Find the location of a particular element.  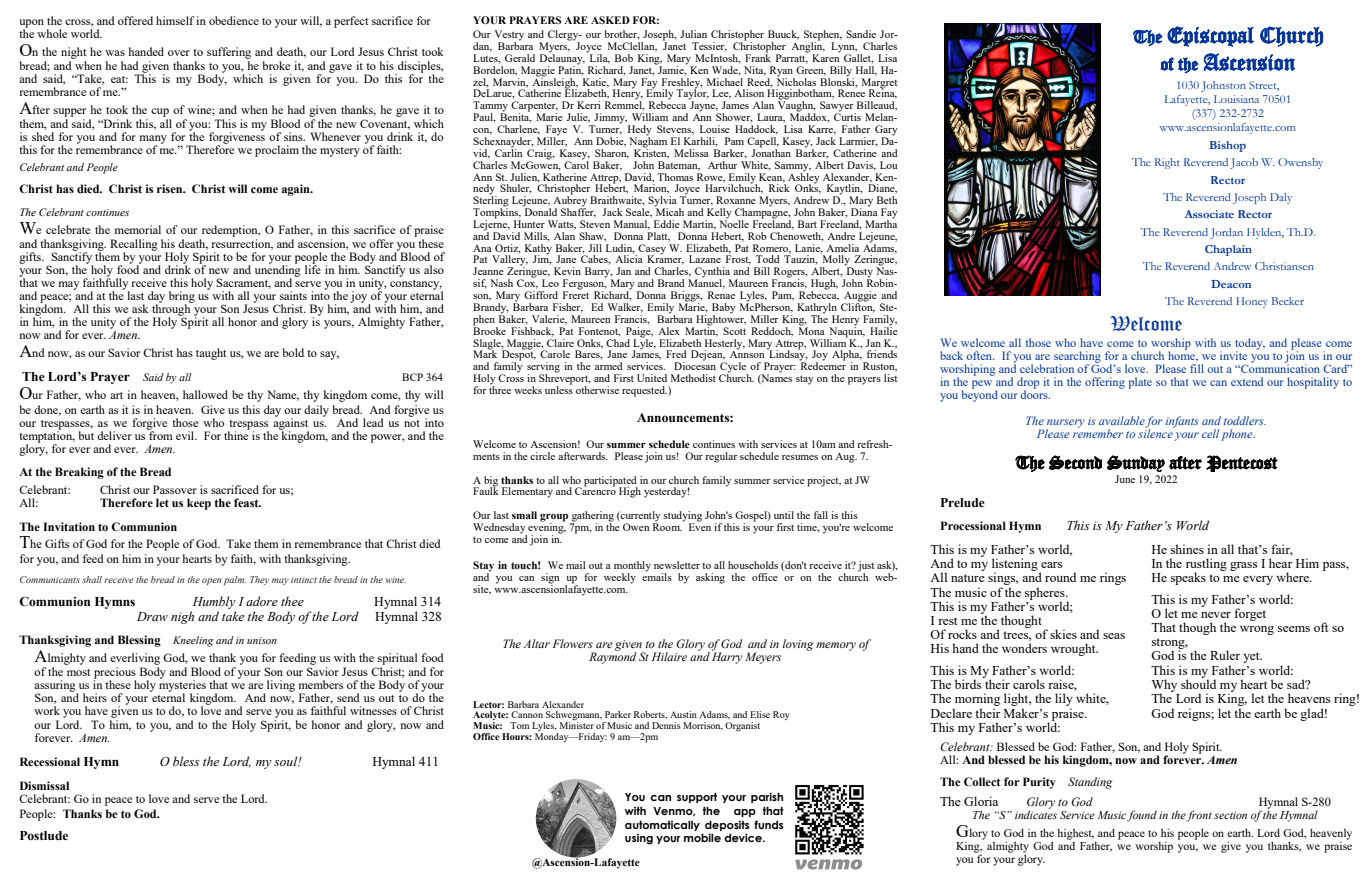

Episcopal is located at coordinates (1210, 36).
